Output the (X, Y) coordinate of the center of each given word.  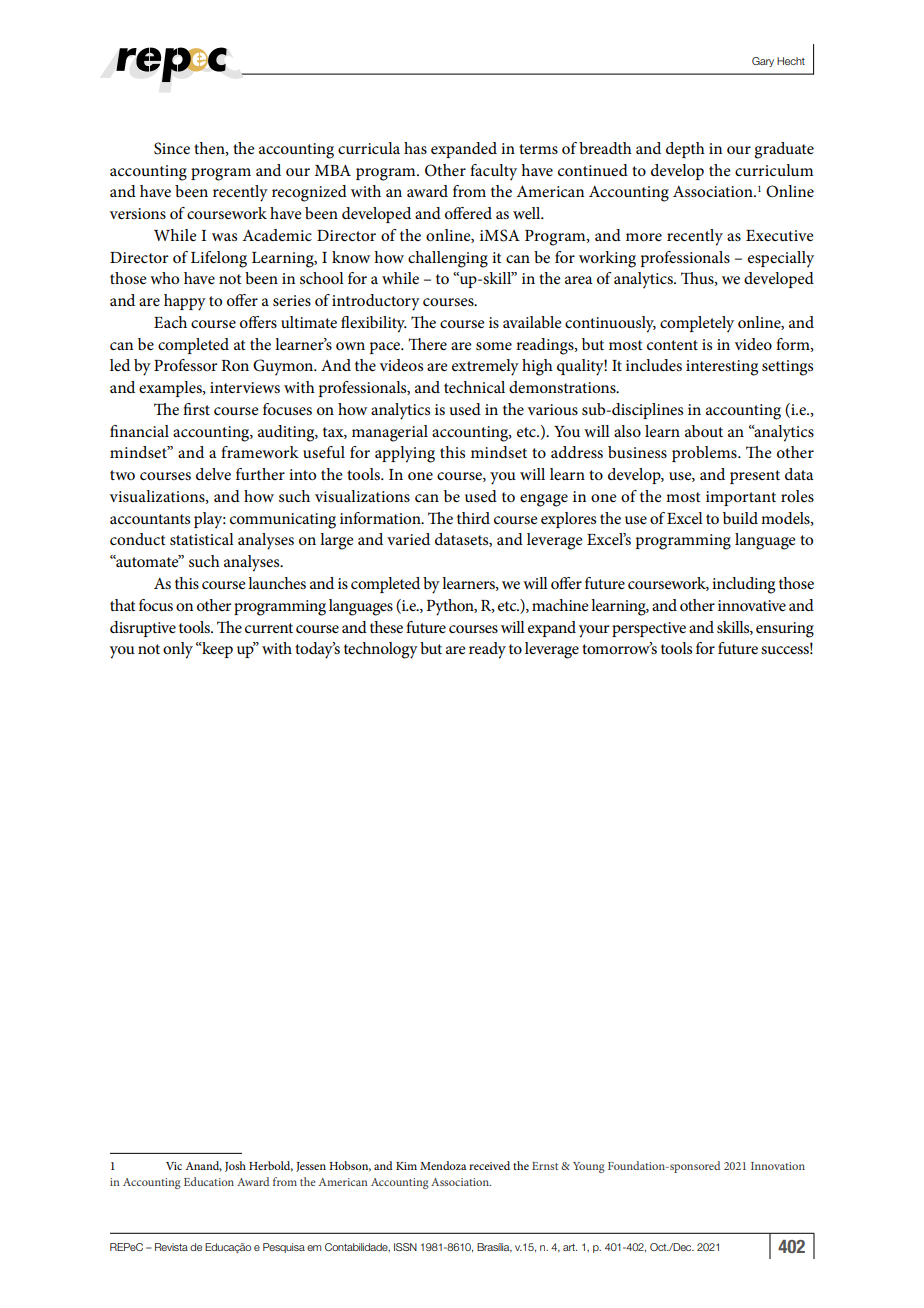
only (178, 650)
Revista (171, 1247)
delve (213, 474)
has (415, 148)
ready (487, 650)
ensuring (785, 630)
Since (172, 148)
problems (705, 454)
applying (405, 454)
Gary (763, 62)
